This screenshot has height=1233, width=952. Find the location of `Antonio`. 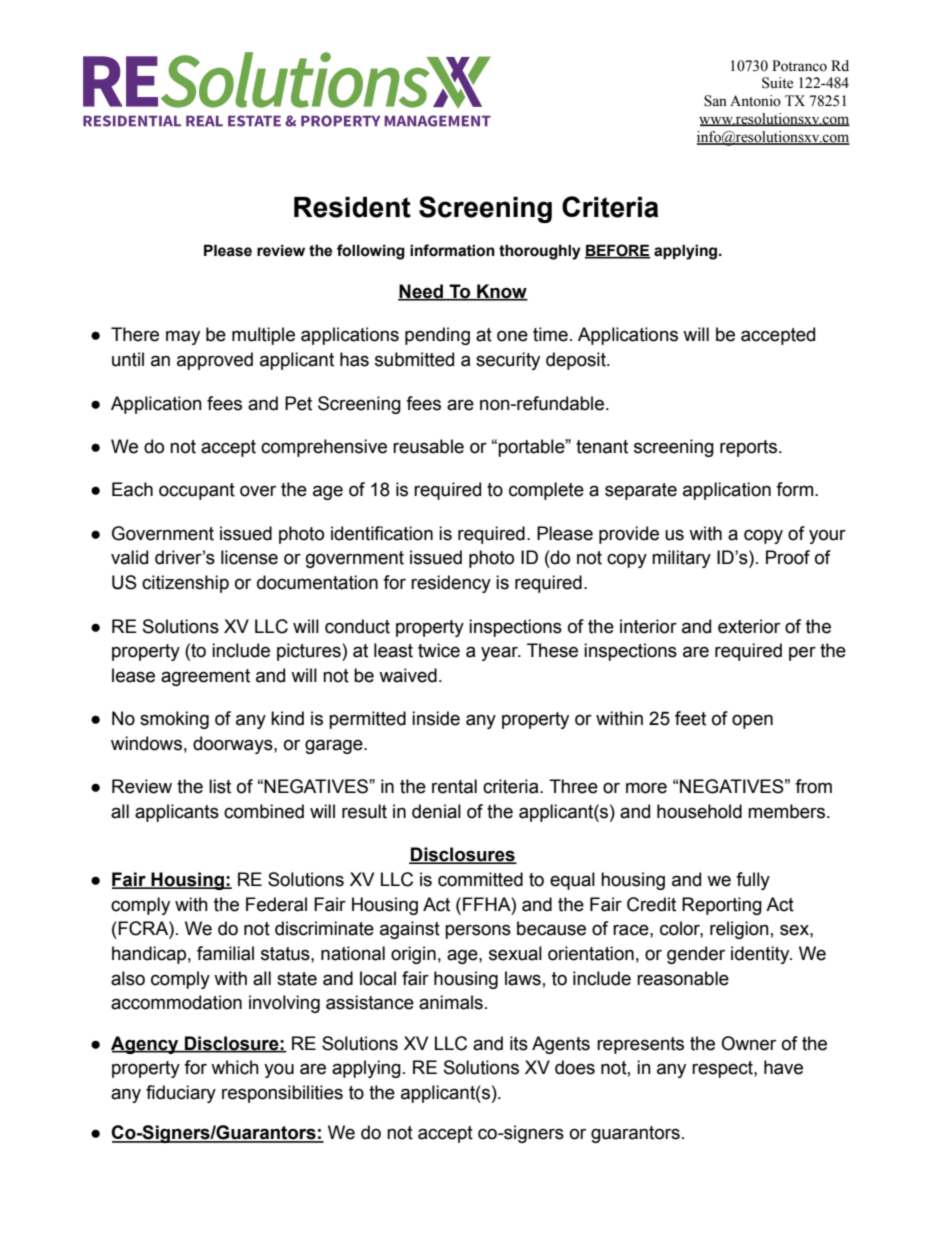

Antonio is located at coordinates (755, 101).
